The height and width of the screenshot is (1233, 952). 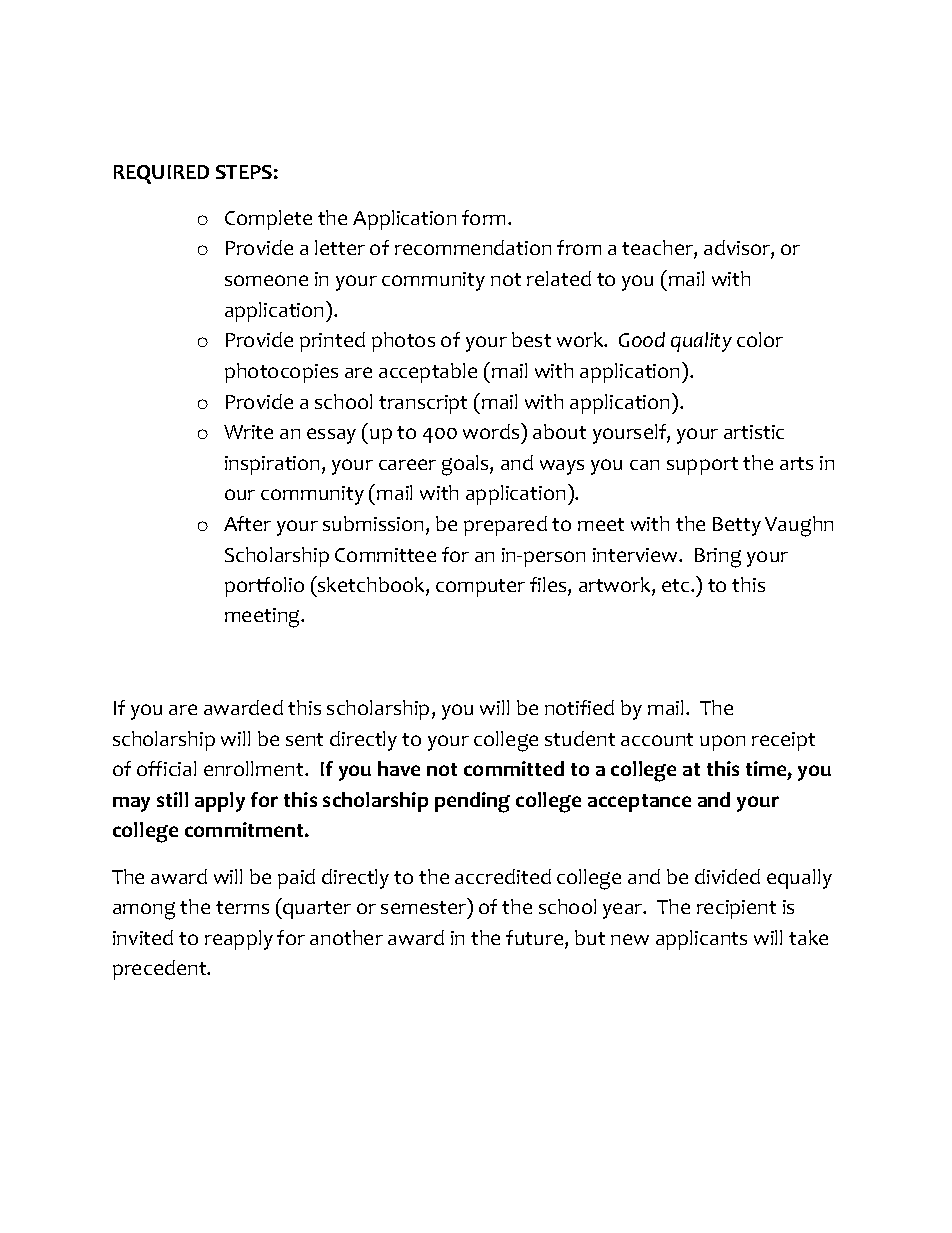 What do you see at coordinates (701, 342) in the screenshot?
I see `quality` at bounding box center [701, 342].
